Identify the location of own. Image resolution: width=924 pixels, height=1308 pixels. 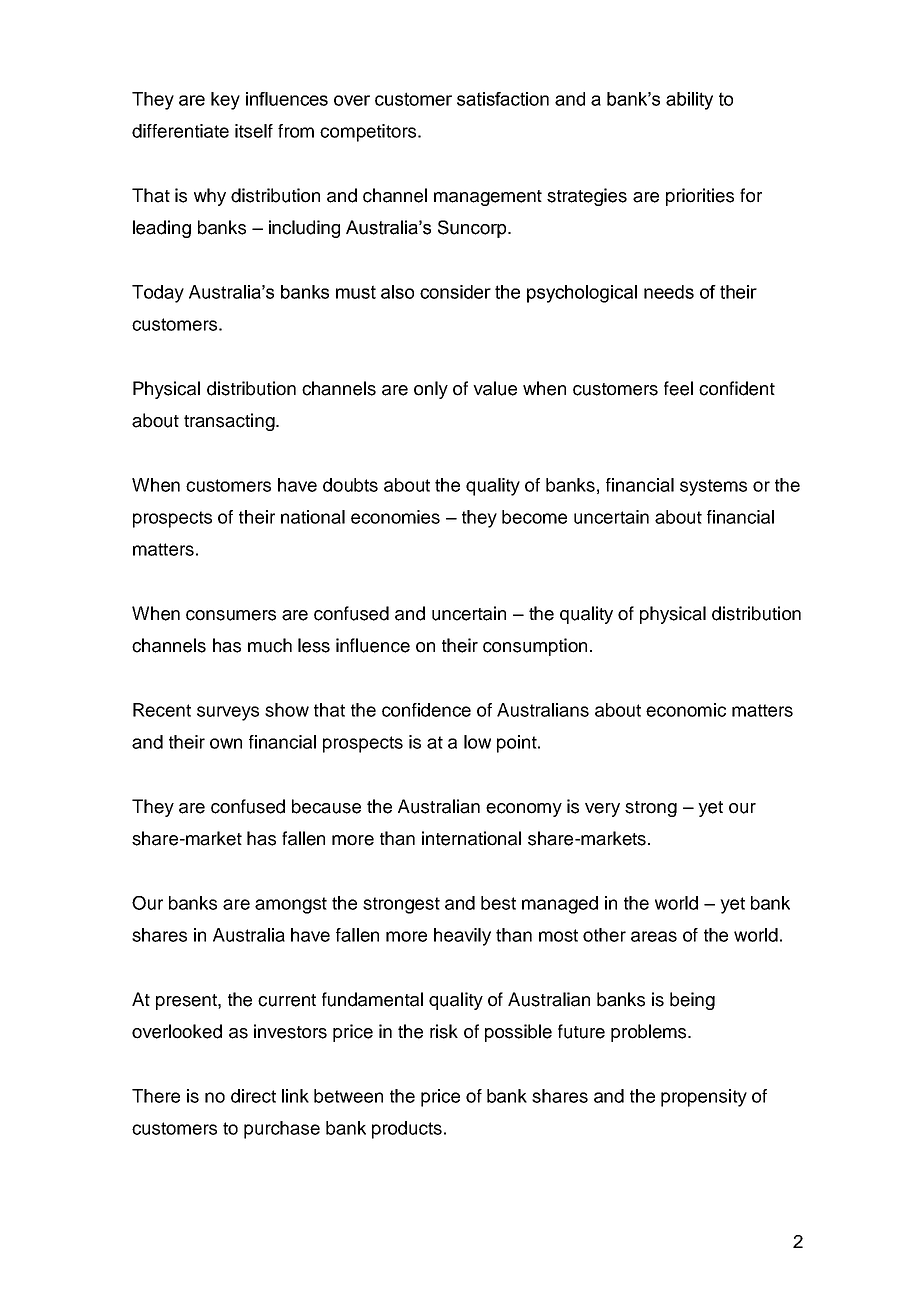
(226, 743).
